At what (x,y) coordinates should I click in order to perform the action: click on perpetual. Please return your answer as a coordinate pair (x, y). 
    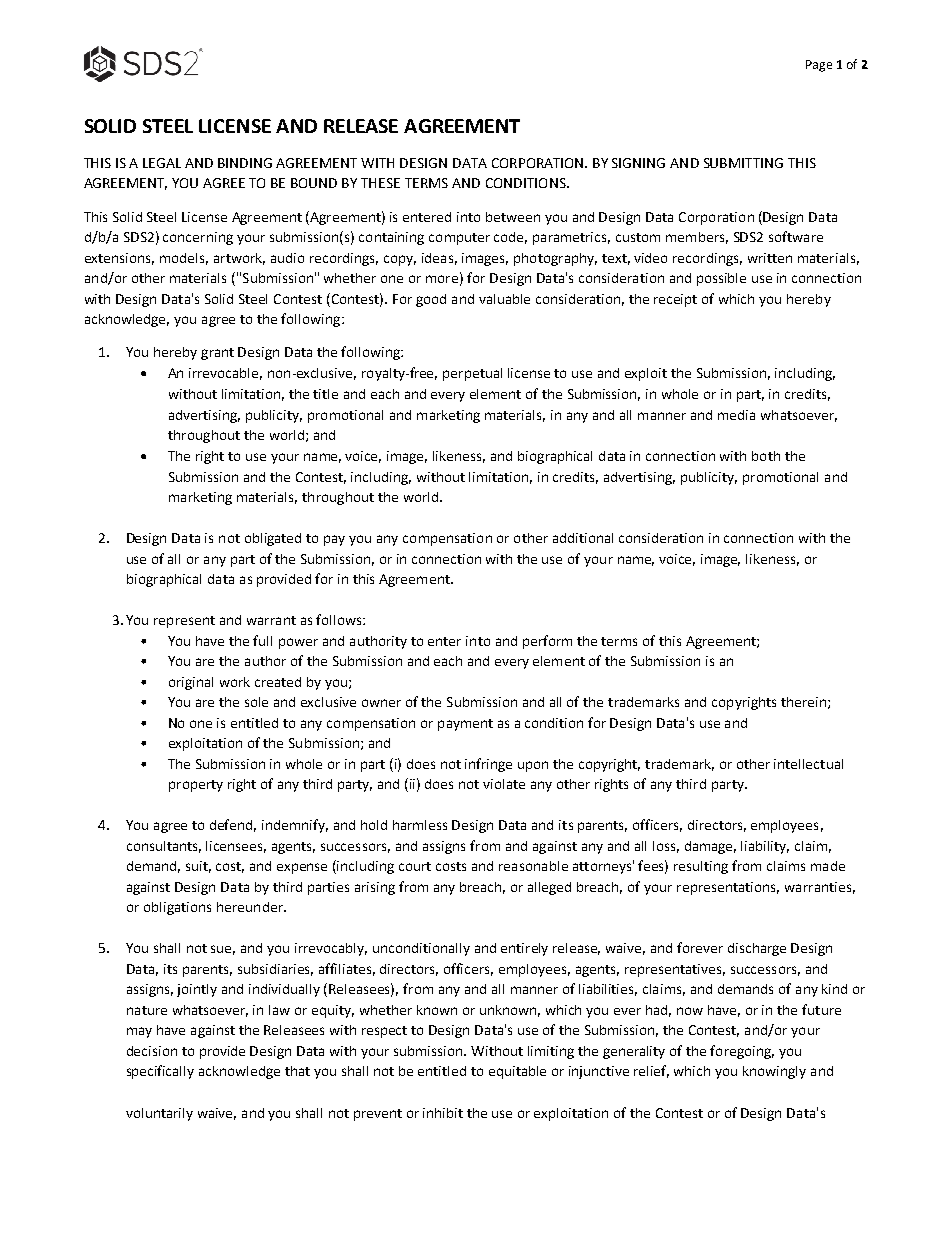
    Looking at the image, I should click on (472, 374).
